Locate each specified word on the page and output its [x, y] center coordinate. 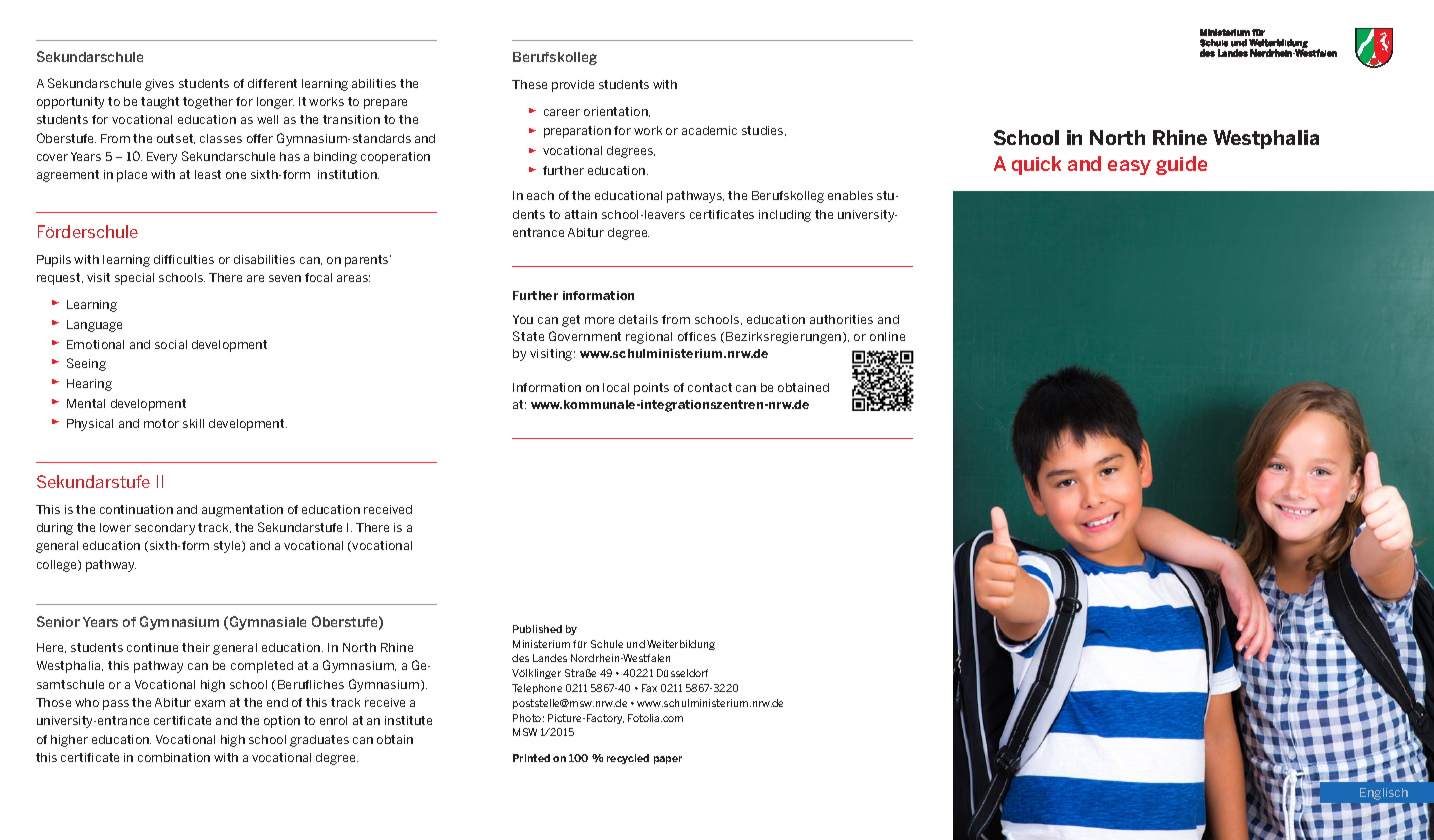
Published [537, 629]
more [599, 320]
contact [710, 387]
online [887, 336]
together [208, 103]
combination [174, 757]
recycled [628, 759]
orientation [617, 112]
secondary [165, 529]
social [171, 344]
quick [1036, 165]
